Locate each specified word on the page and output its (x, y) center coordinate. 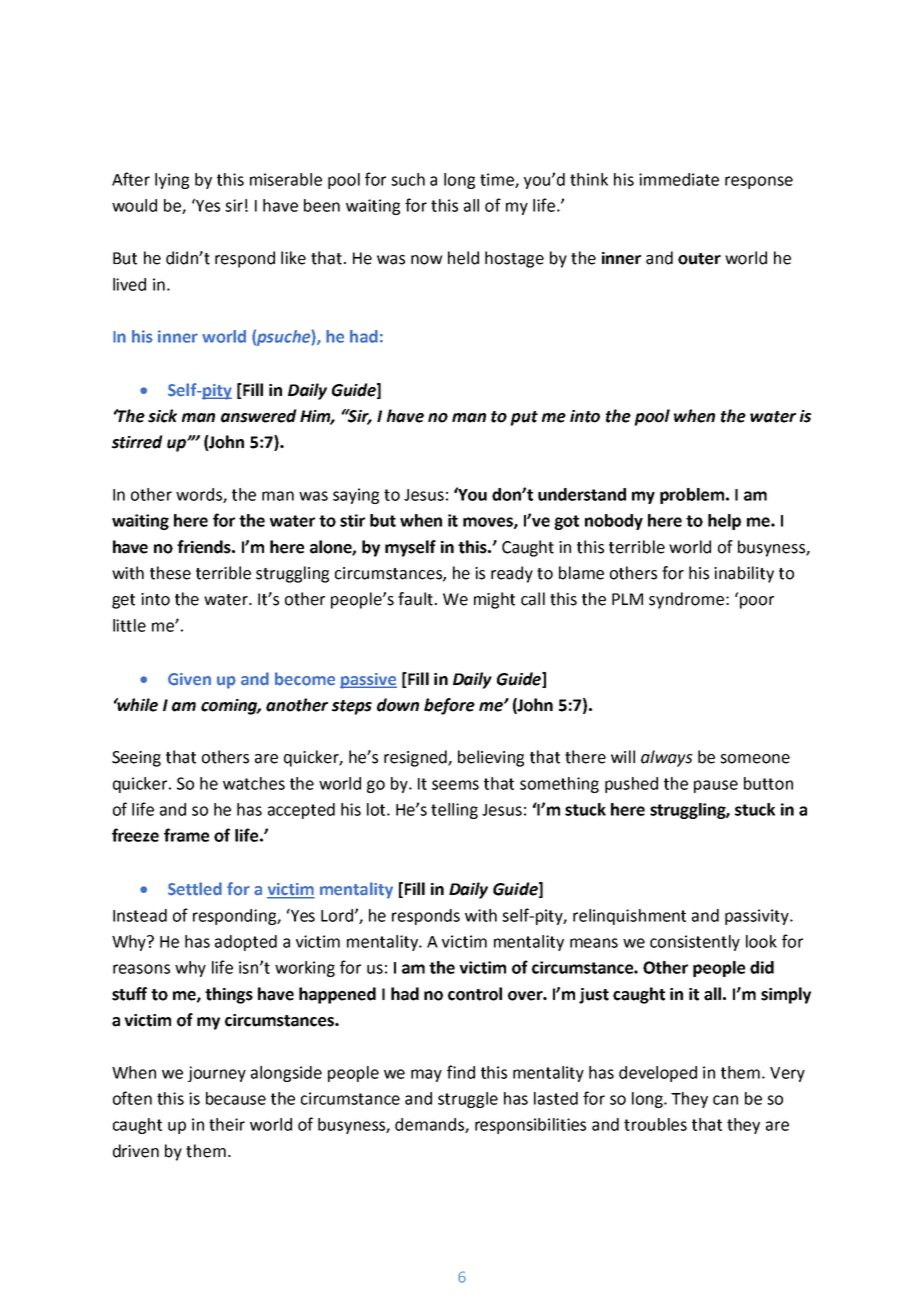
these (170, 573)
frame (186, 835)
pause (716, 786)
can (725, 1100)
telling (454, 811)
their (227, 1124)
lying (172, 181)
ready (512, 574)
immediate (679, 179)
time (498, 180)
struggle (468, 1100)
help (724, 522)
